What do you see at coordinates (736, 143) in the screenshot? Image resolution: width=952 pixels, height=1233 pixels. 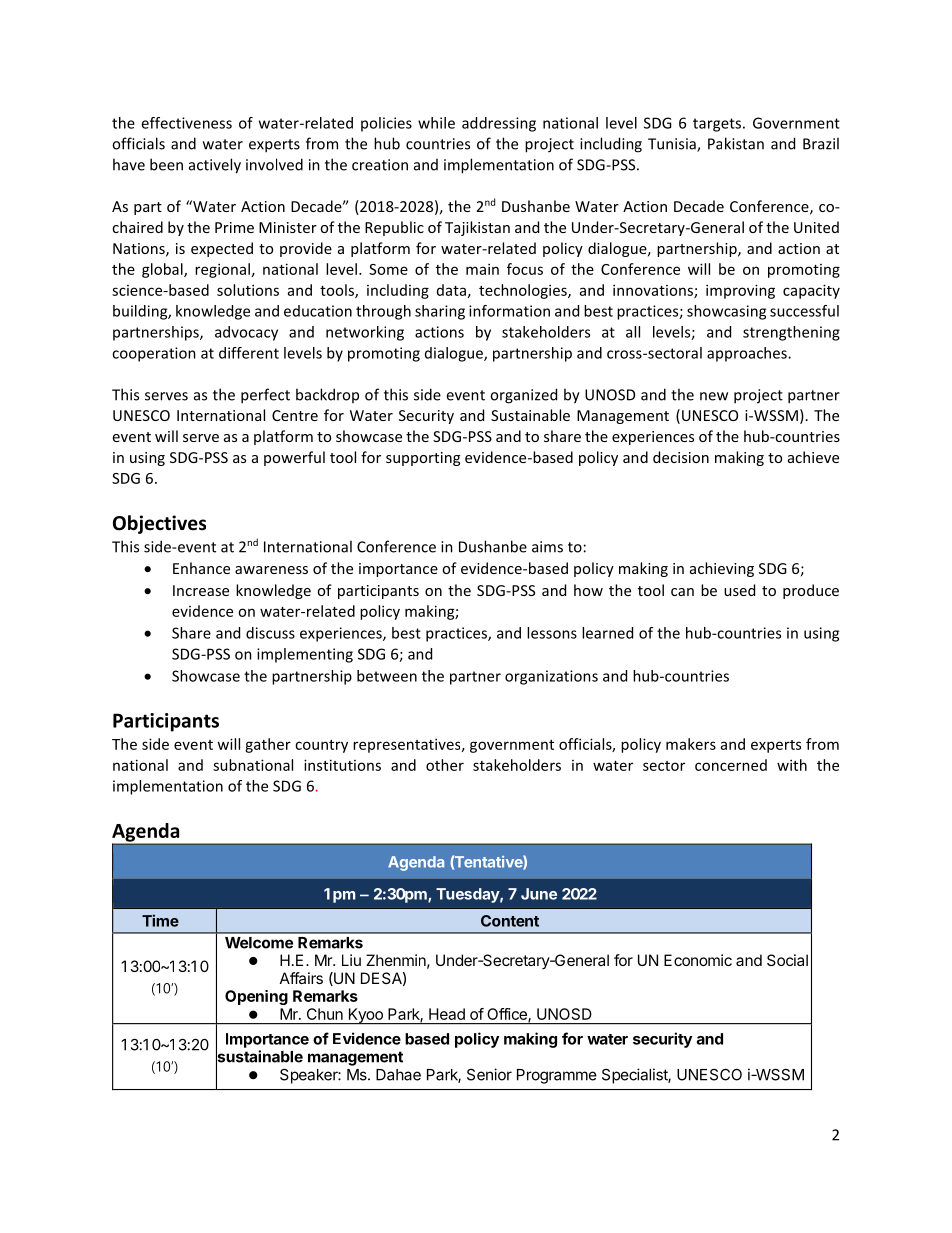 I see `Pakistan` at bounding box center [736, 143].
